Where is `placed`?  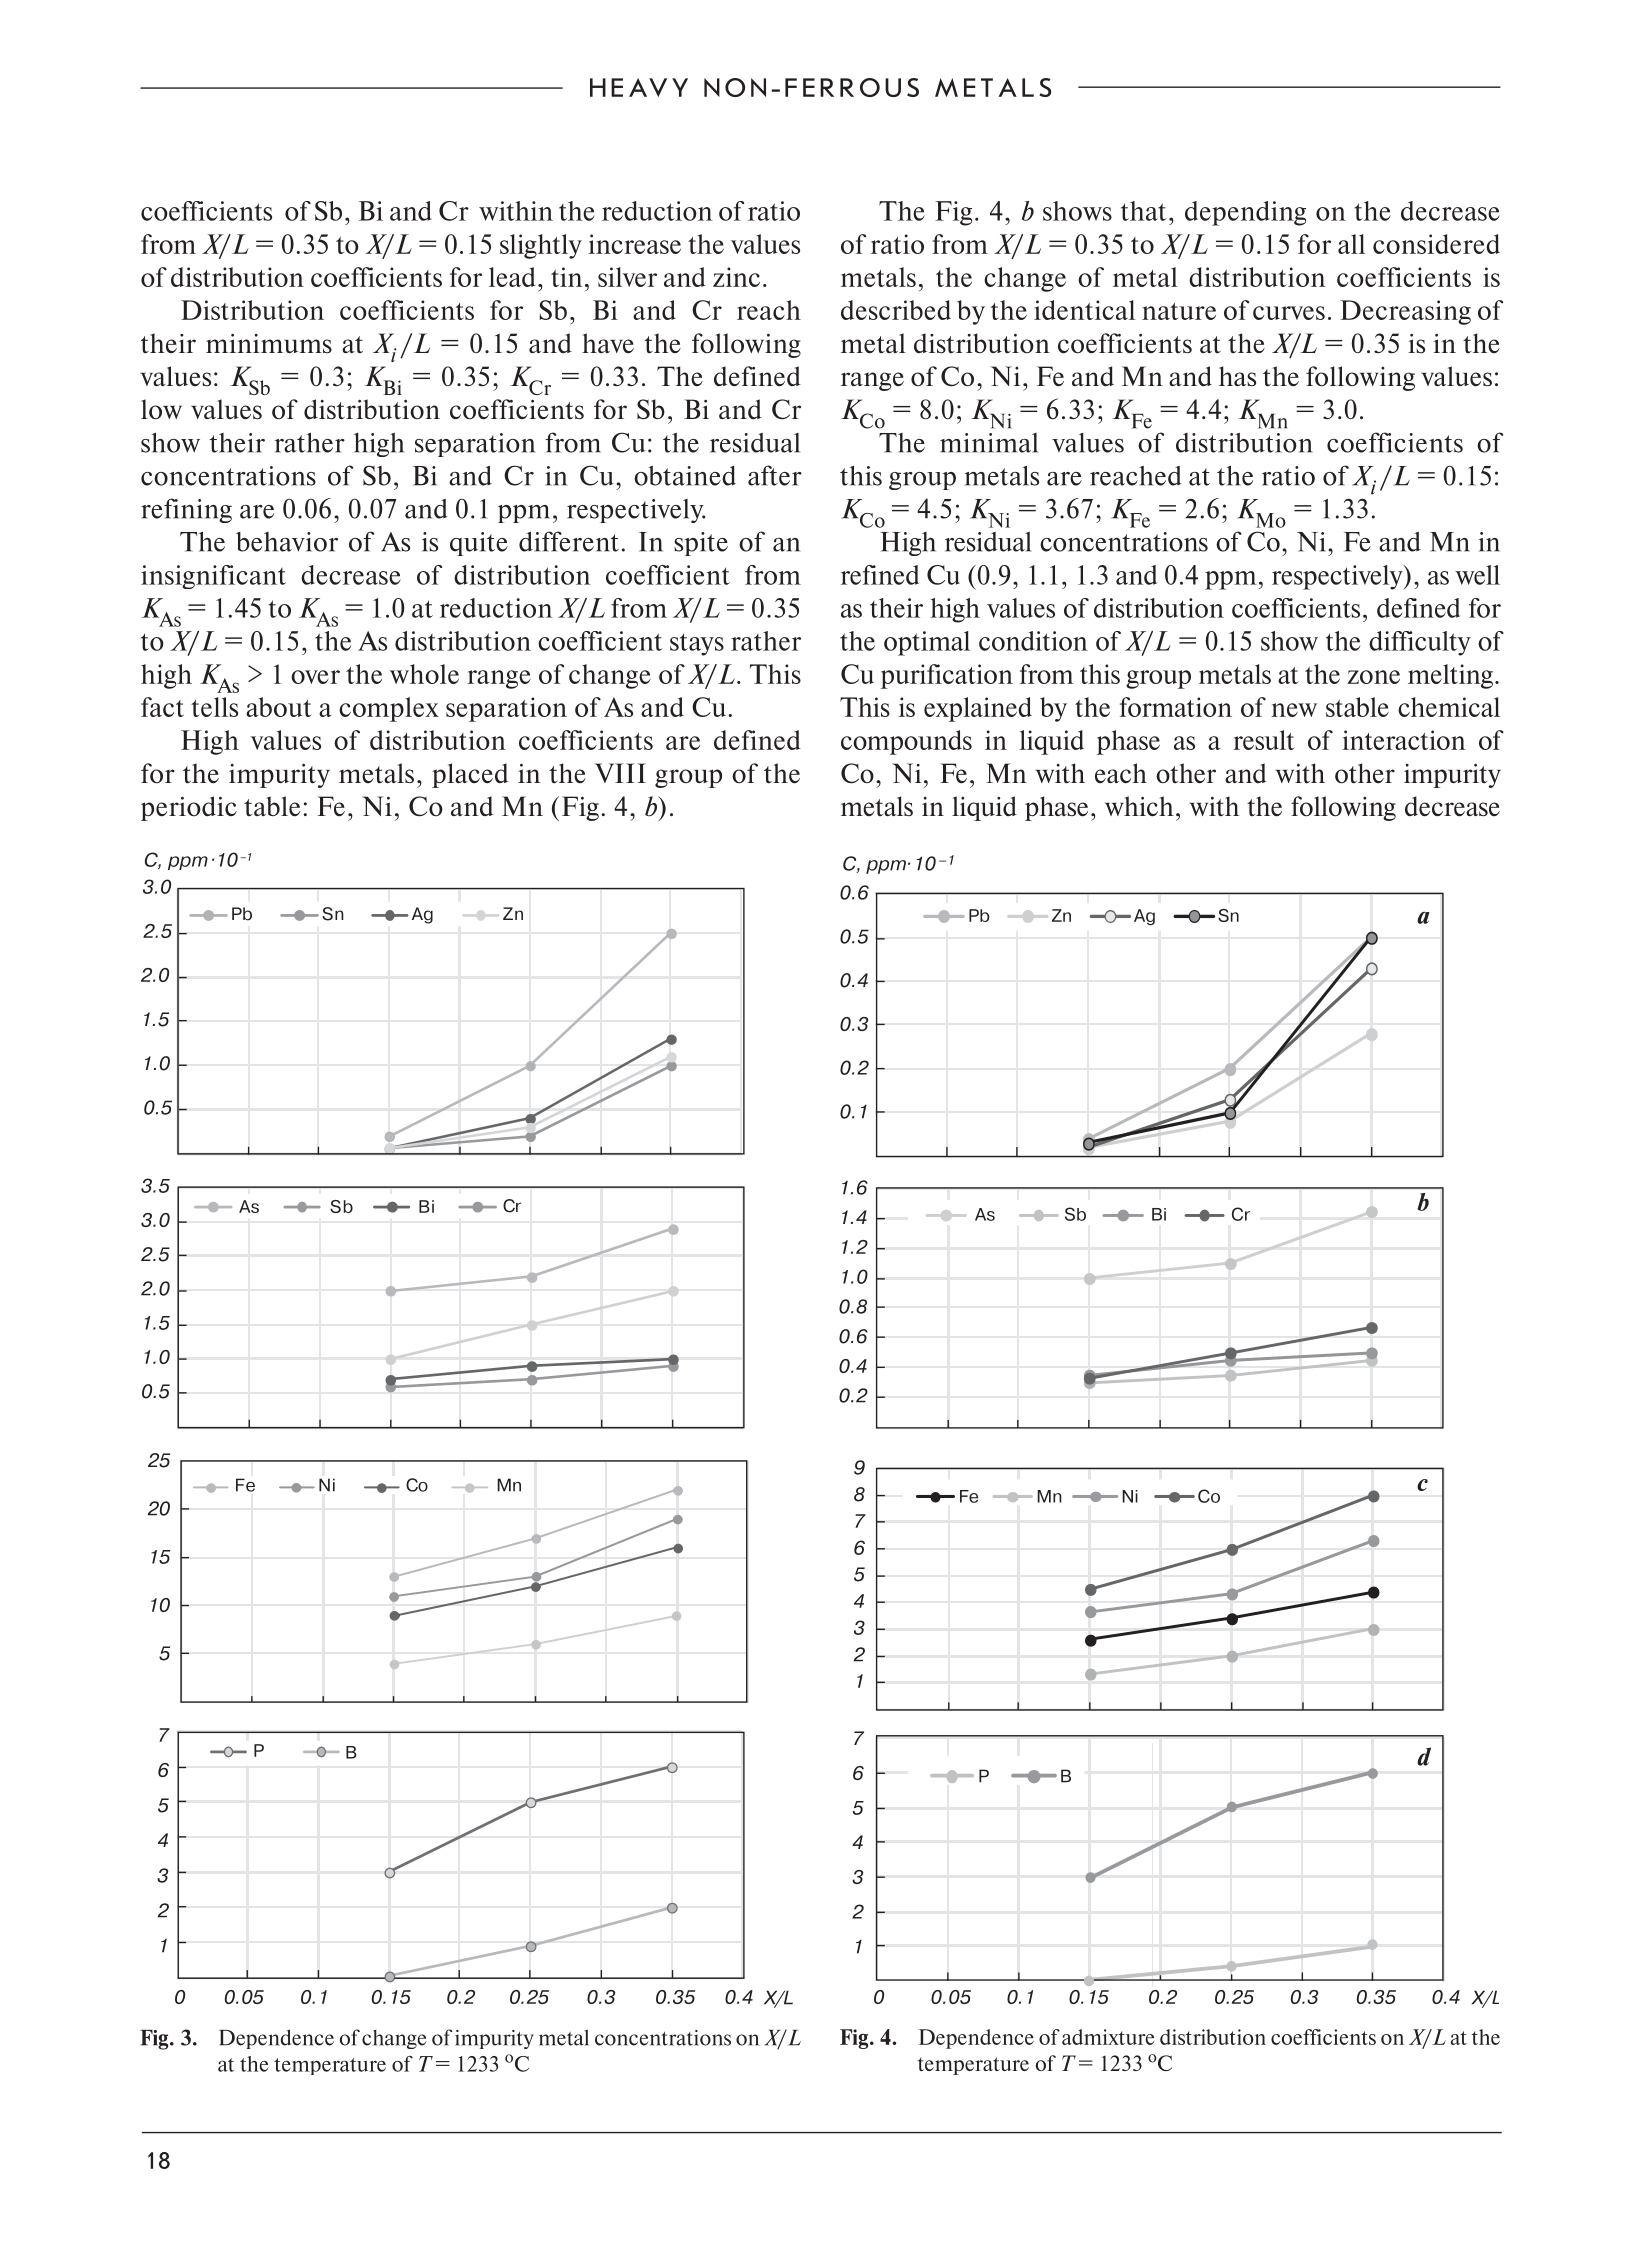
placed is located at coordinates (470, 775).
